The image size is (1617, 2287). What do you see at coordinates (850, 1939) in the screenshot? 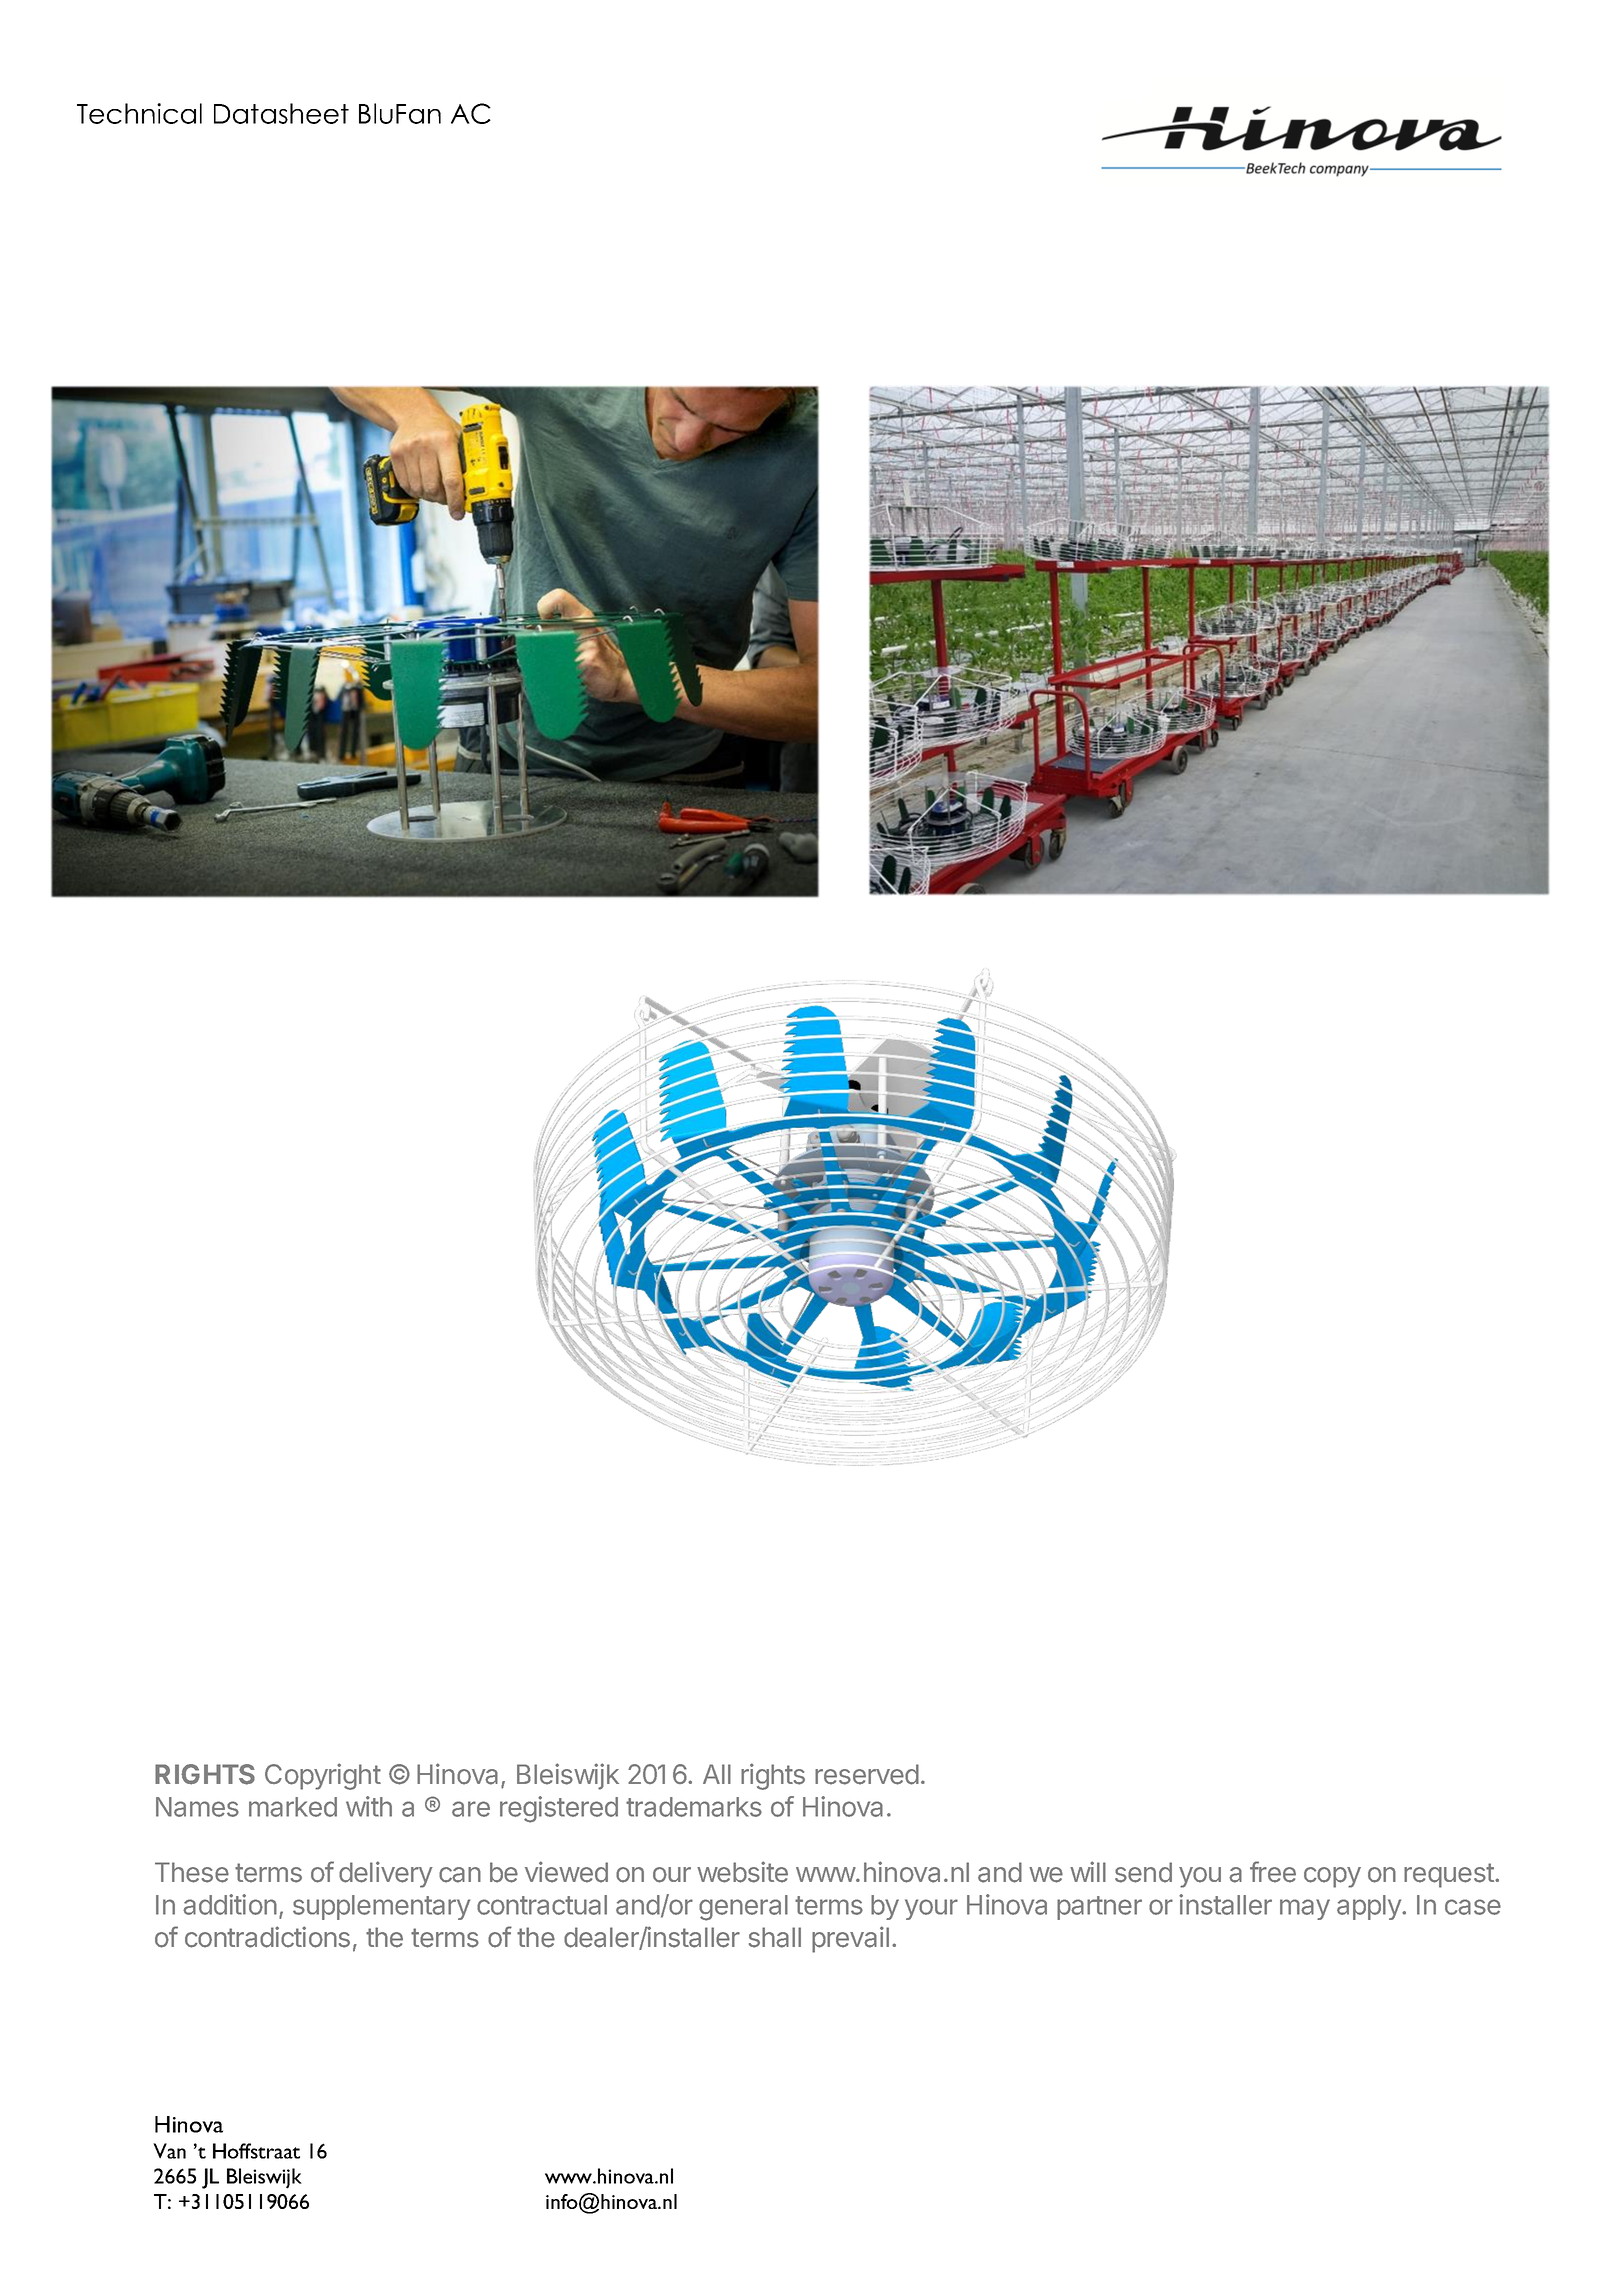
I see `prevail` at bounding box center [850, 1939].
